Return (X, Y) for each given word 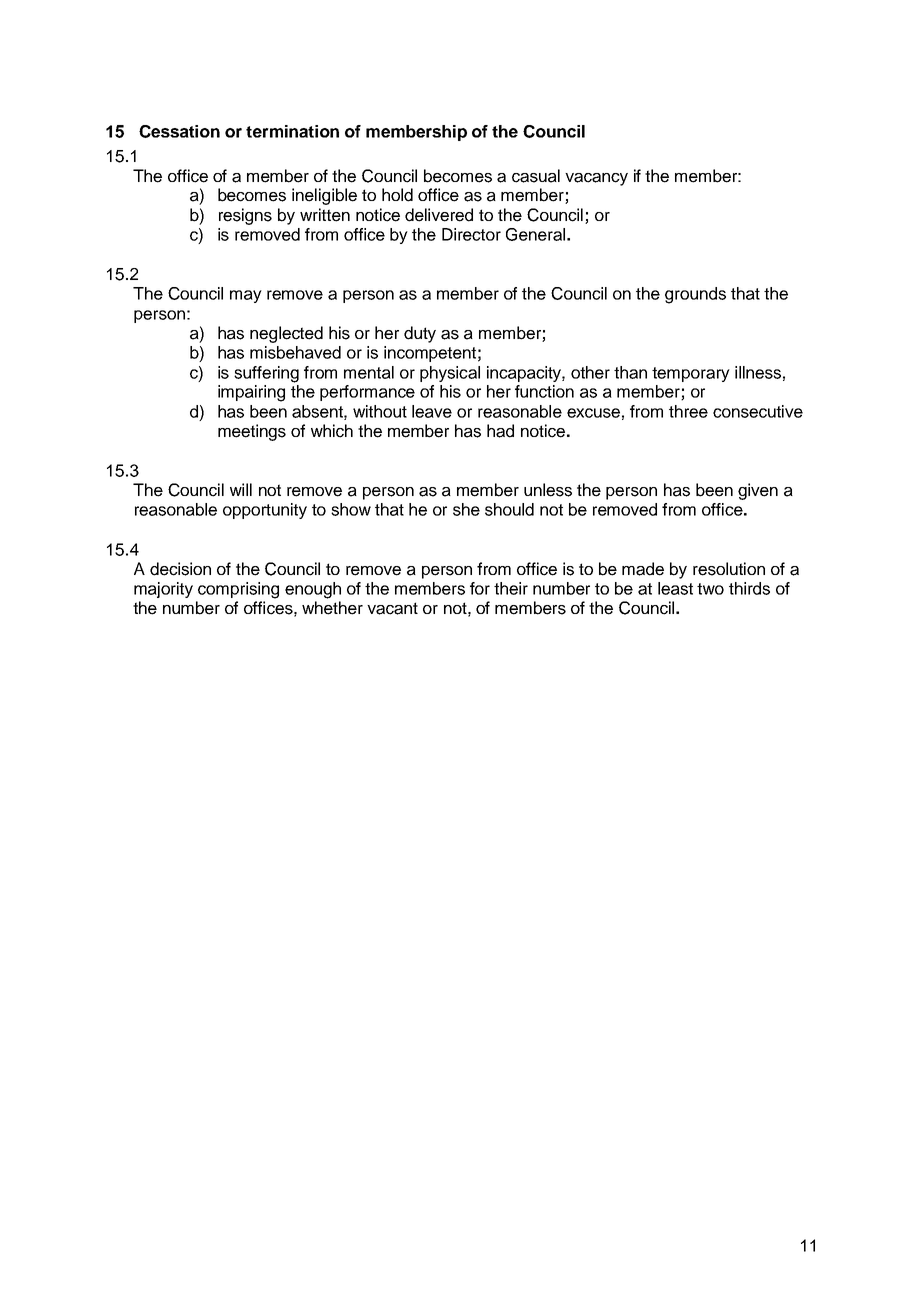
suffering (266, 374)
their (511, 588)
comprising (238, 590)
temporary (691, 374)
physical (450, 374)
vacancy (596, 179)
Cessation (179, 131)
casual (536, 176)
